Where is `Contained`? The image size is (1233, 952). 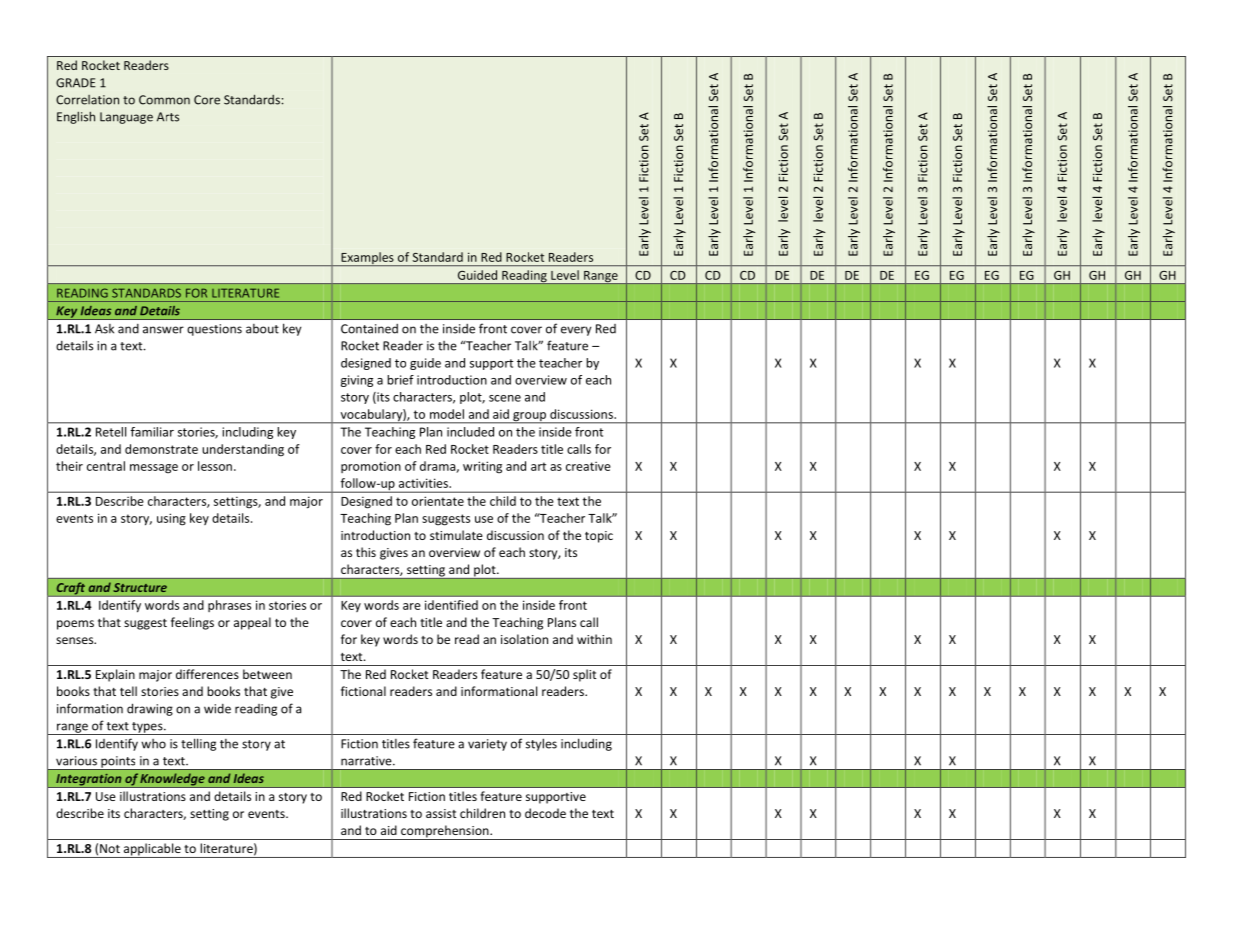 Contained is located at coordinates (369, 329).
